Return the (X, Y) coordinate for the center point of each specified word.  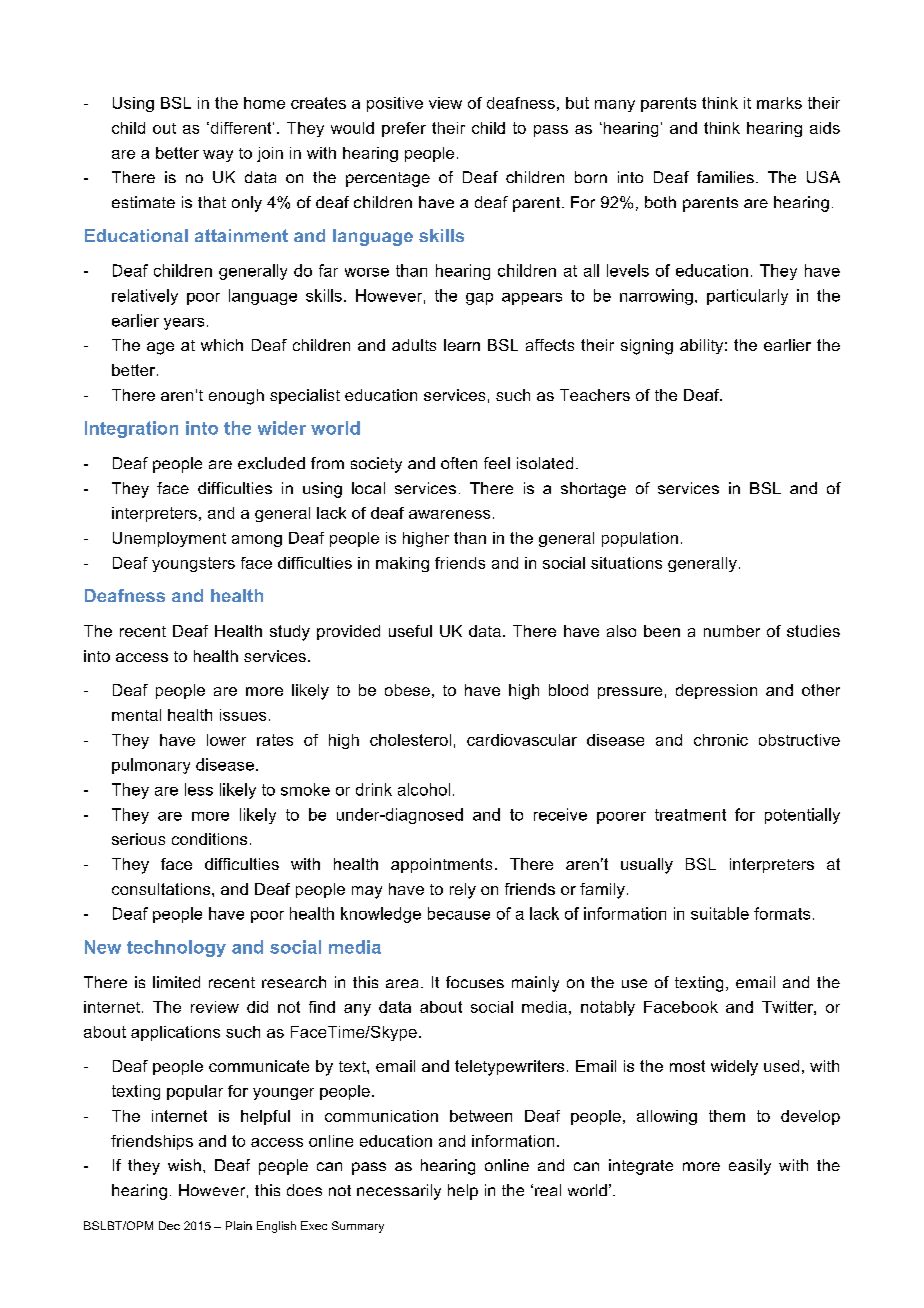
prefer (404, 129)
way (218, 156)
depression (716, 691)
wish (184, 1165)
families (725, 177)
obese (407, 690)
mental (136, 715)
